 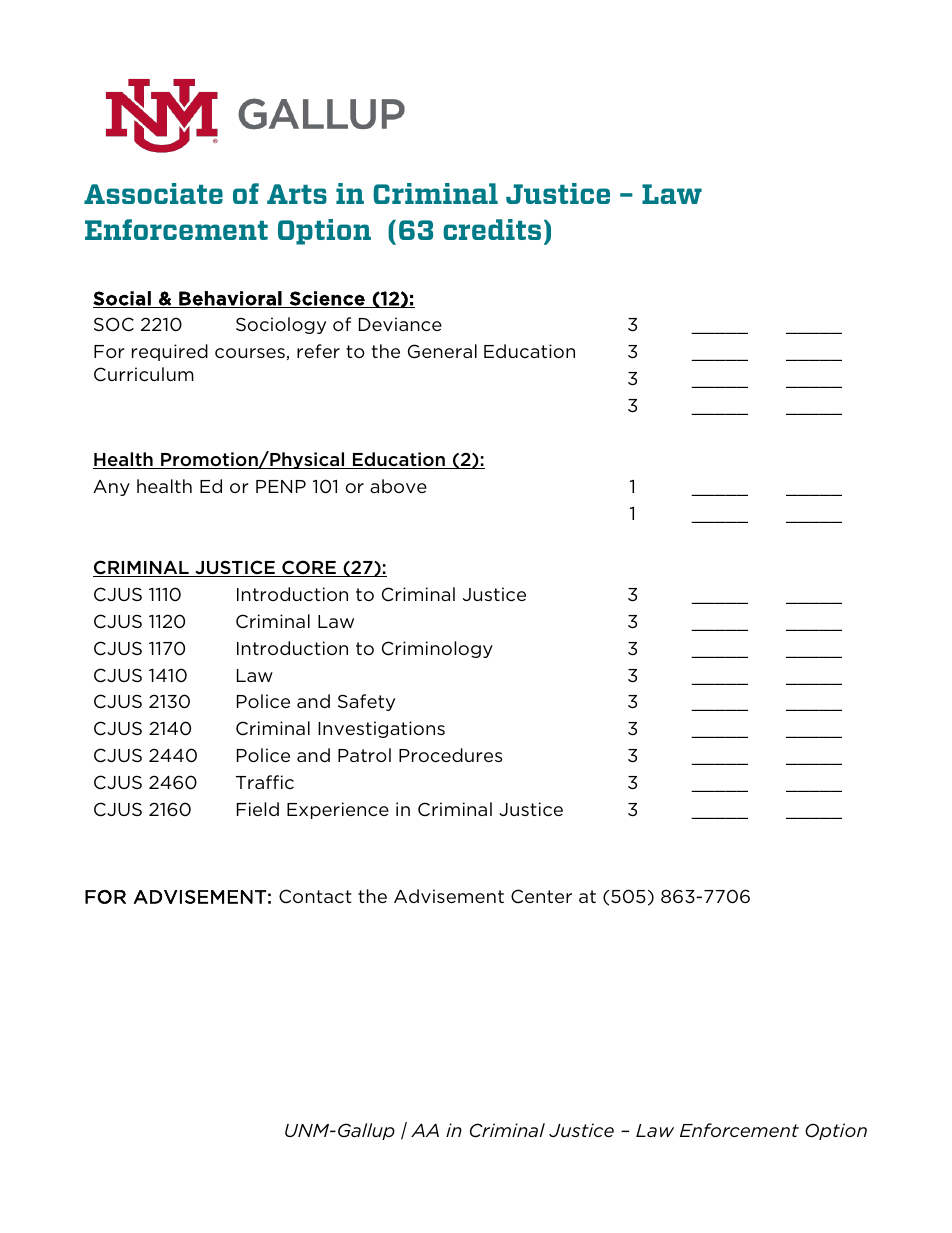 What do you see at coordinates (297, 194) in the screenshot?
I see `Arts` at bounding box center [297, 194].
